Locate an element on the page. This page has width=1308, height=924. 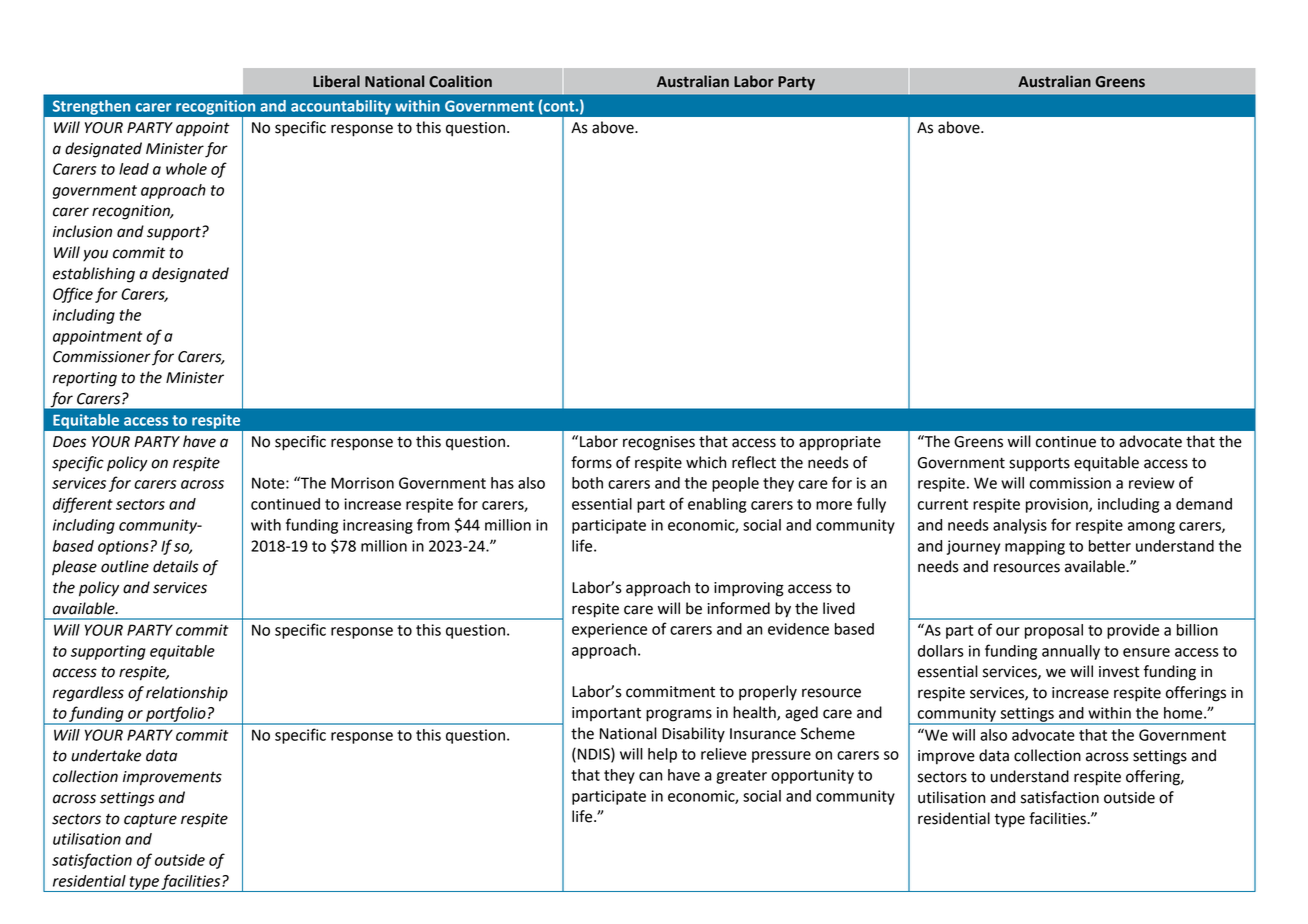
appropriate is located at coordinates (840, 443).
